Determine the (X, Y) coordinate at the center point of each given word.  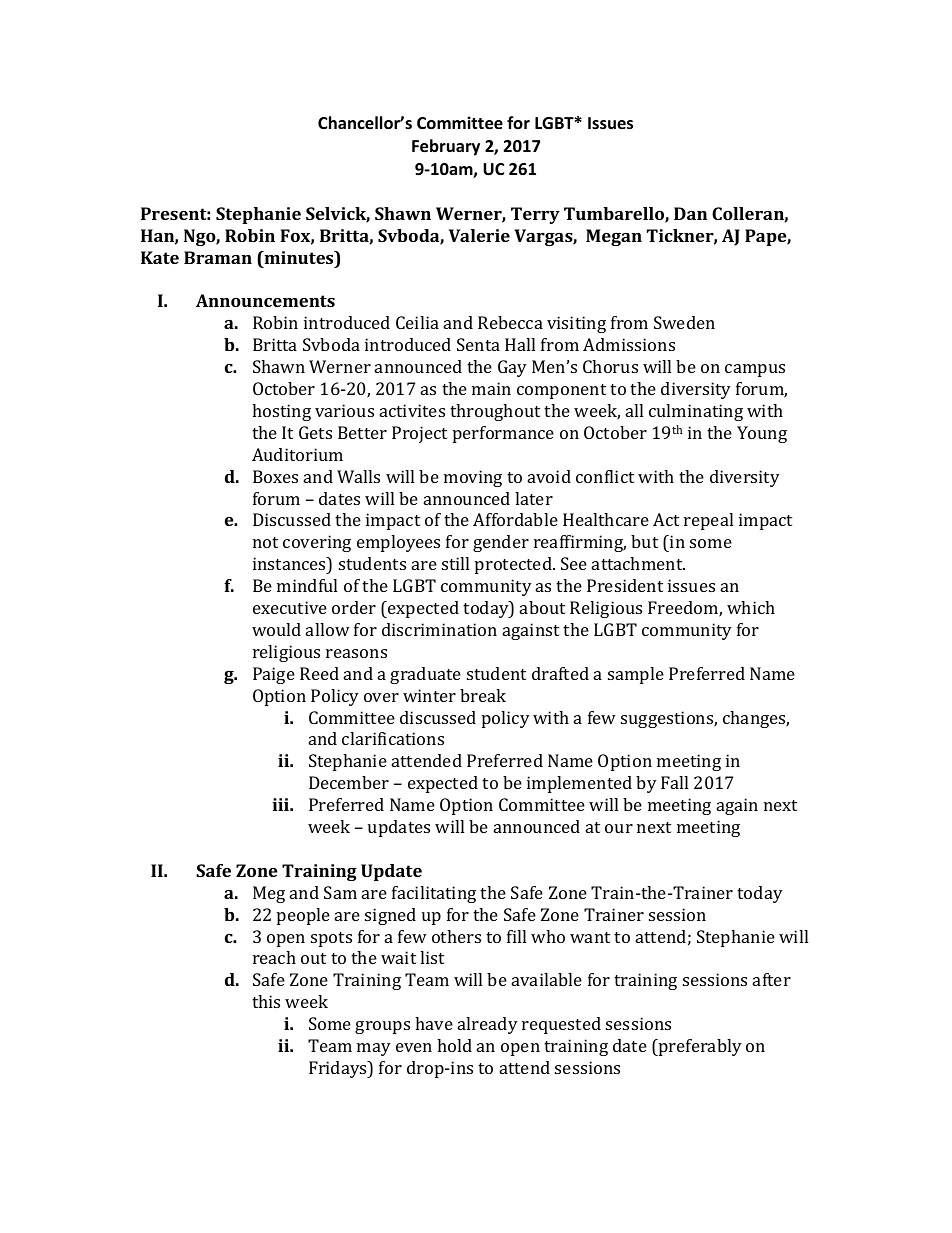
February (446, 147)
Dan (690, 213)
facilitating (434, 894)
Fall (674, 782)
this (266, 1001)
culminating (696, 412)
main (491, 388)
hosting (281, 412)
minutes (299, 259)
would (276, 629)
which (751, 607)
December (349, 782)
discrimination (439, 629)
